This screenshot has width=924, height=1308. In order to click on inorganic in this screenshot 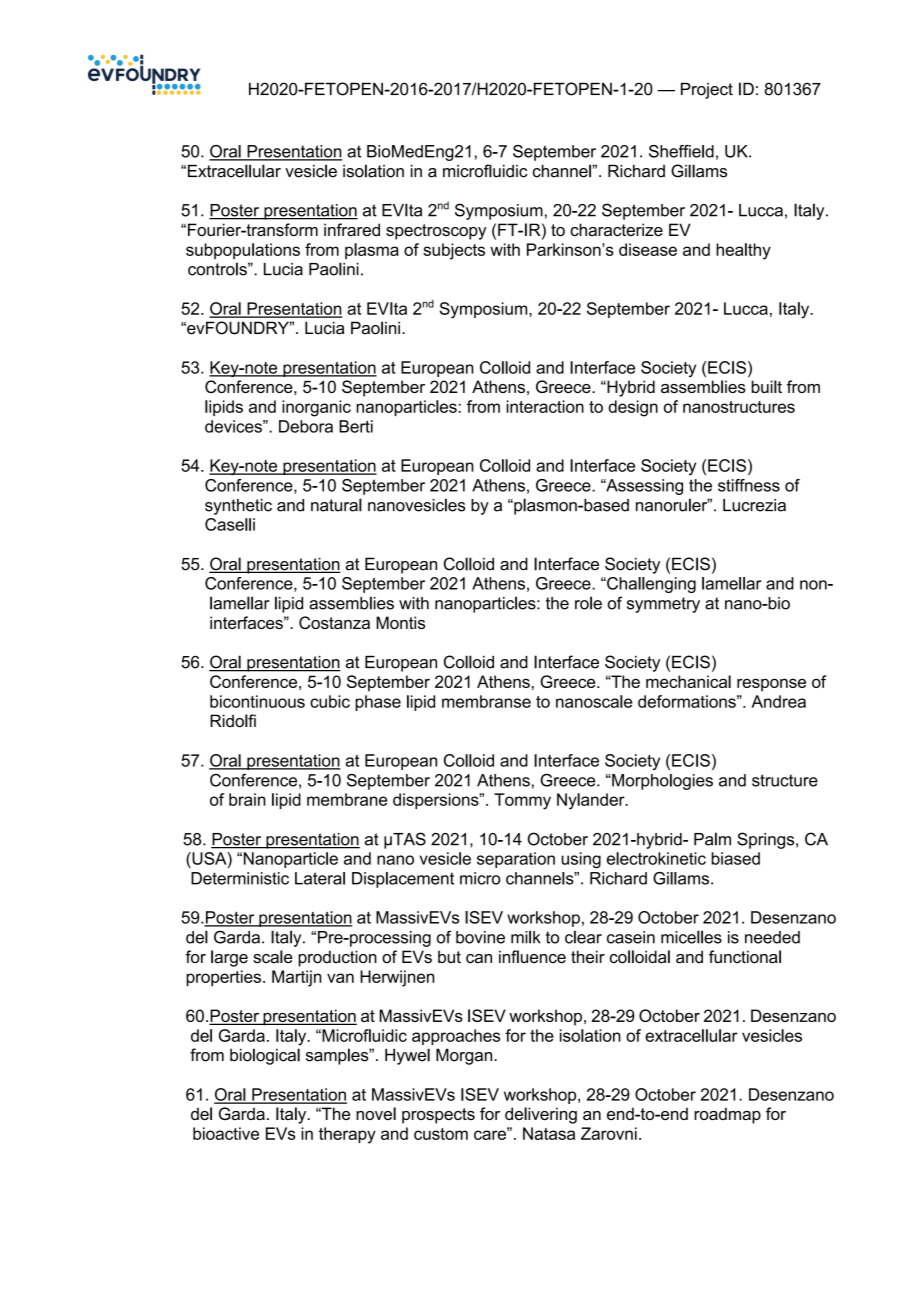, I will do `click(316, 408)`.
